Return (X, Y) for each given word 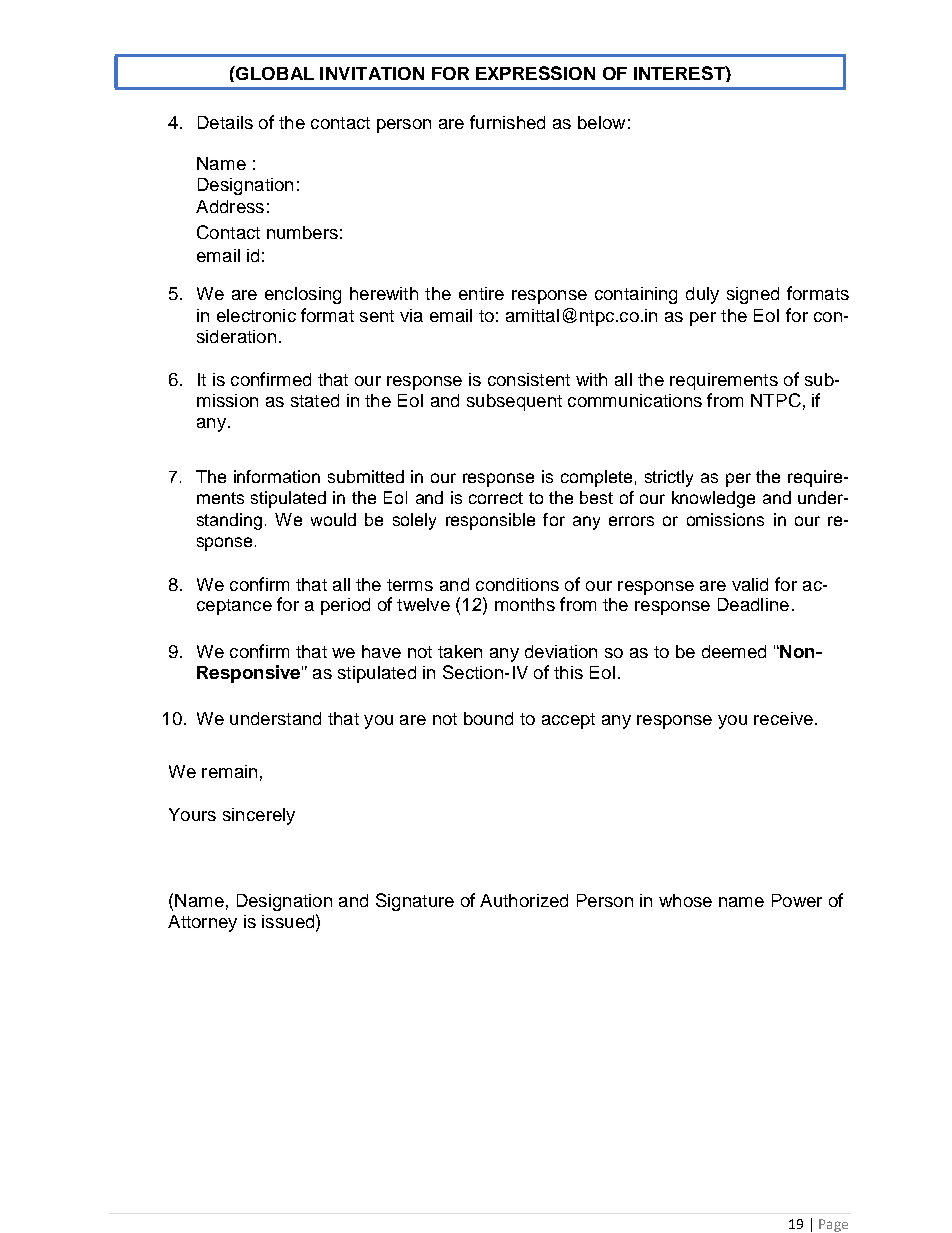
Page (833, 1225)
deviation (561, 651)
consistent (529, 379)
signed (753, 295)
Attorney (202, 923)
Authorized (524, 900)
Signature (415, 902)
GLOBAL (274, 73)
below (601, 122)
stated (315, 400)
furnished (507, 122)
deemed (734, 651)
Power (797, 900)
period (345, 606)
